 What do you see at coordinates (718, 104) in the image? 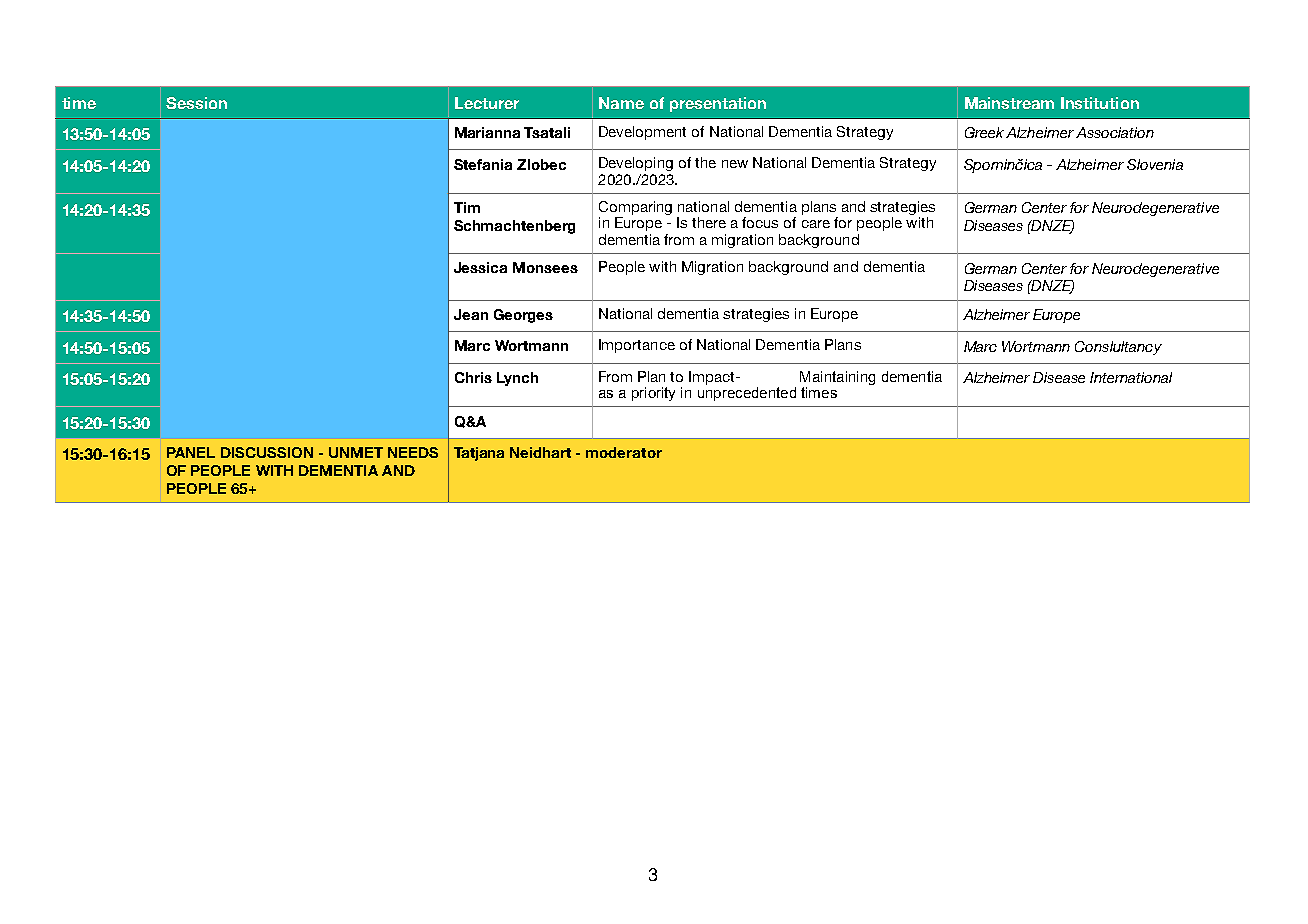
I see `presentation` at bounding box center [718, 104].
